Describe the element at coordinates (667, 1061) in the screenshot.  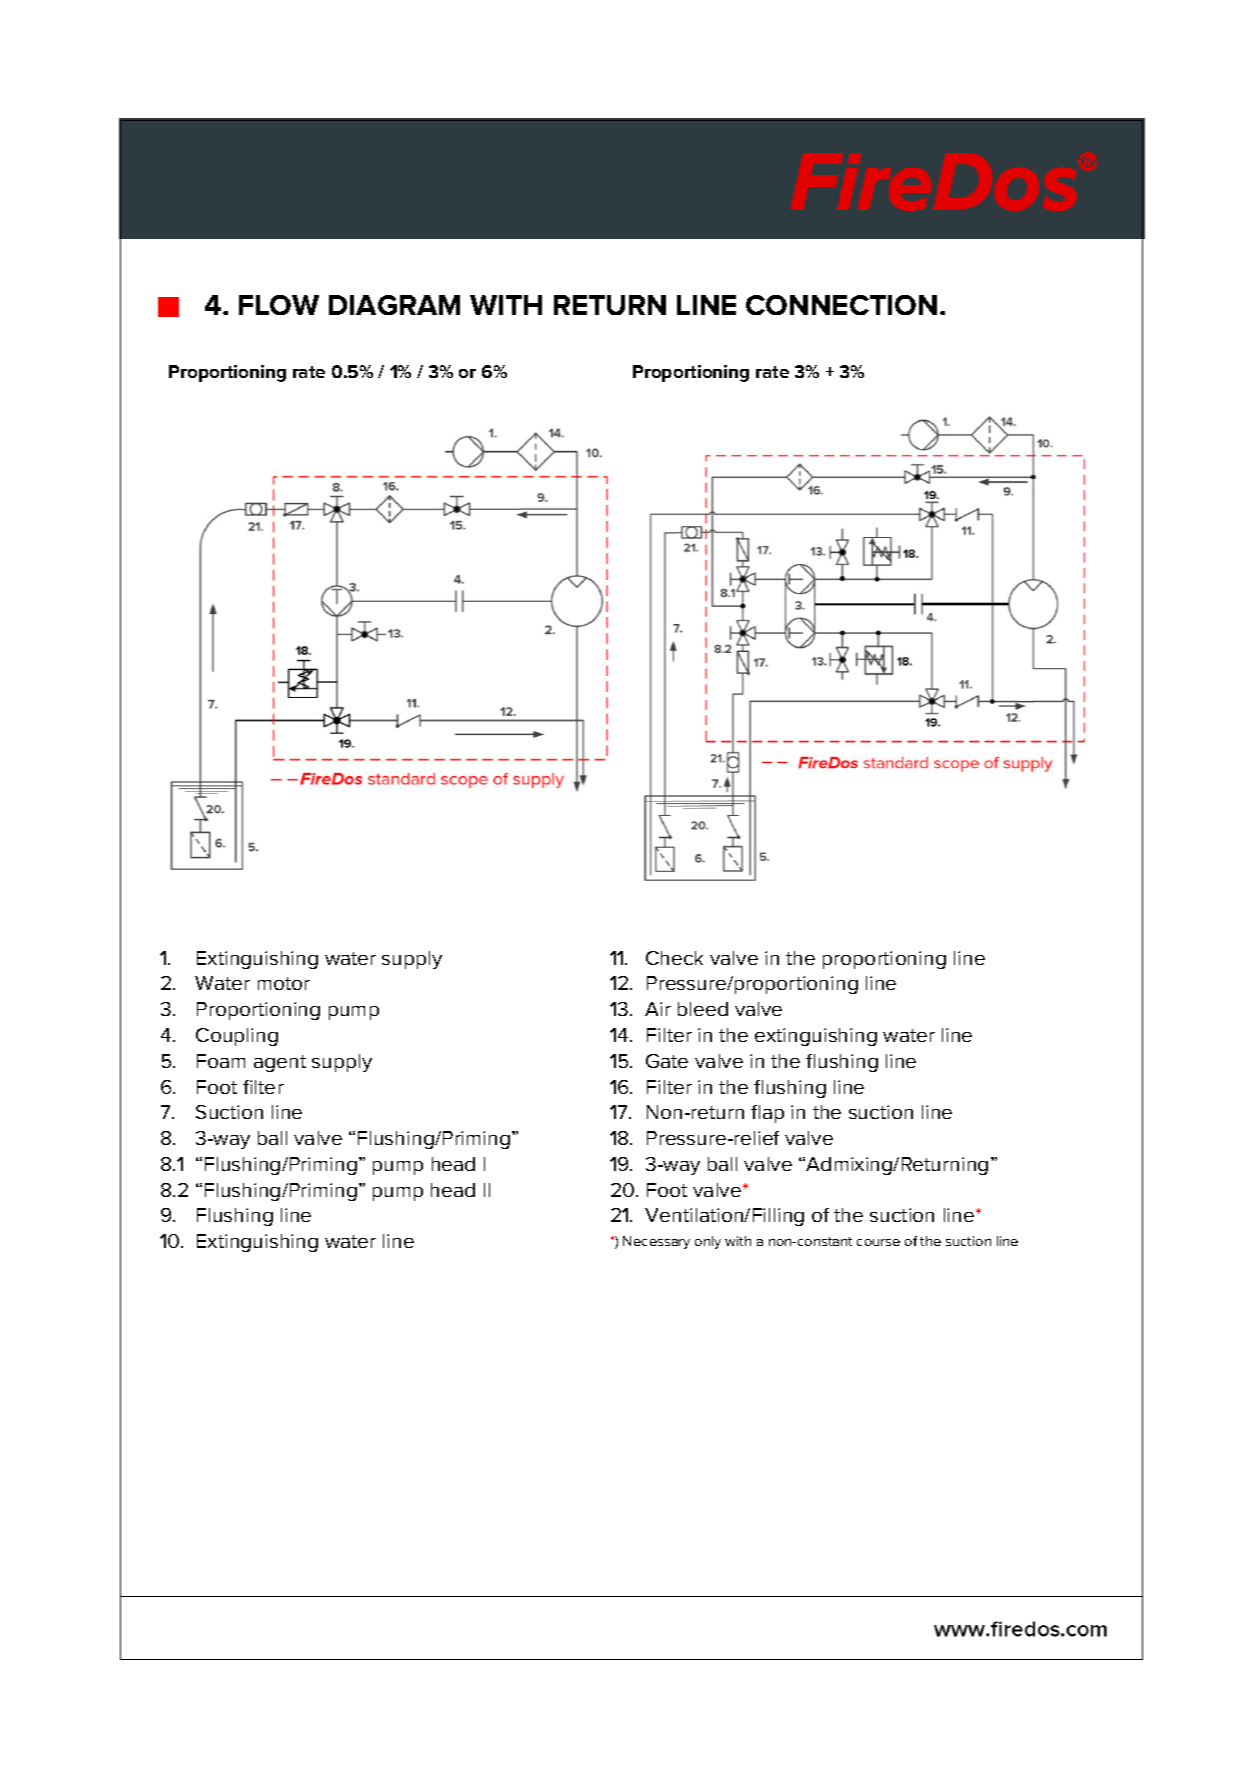
I see `Gate` at that location.
